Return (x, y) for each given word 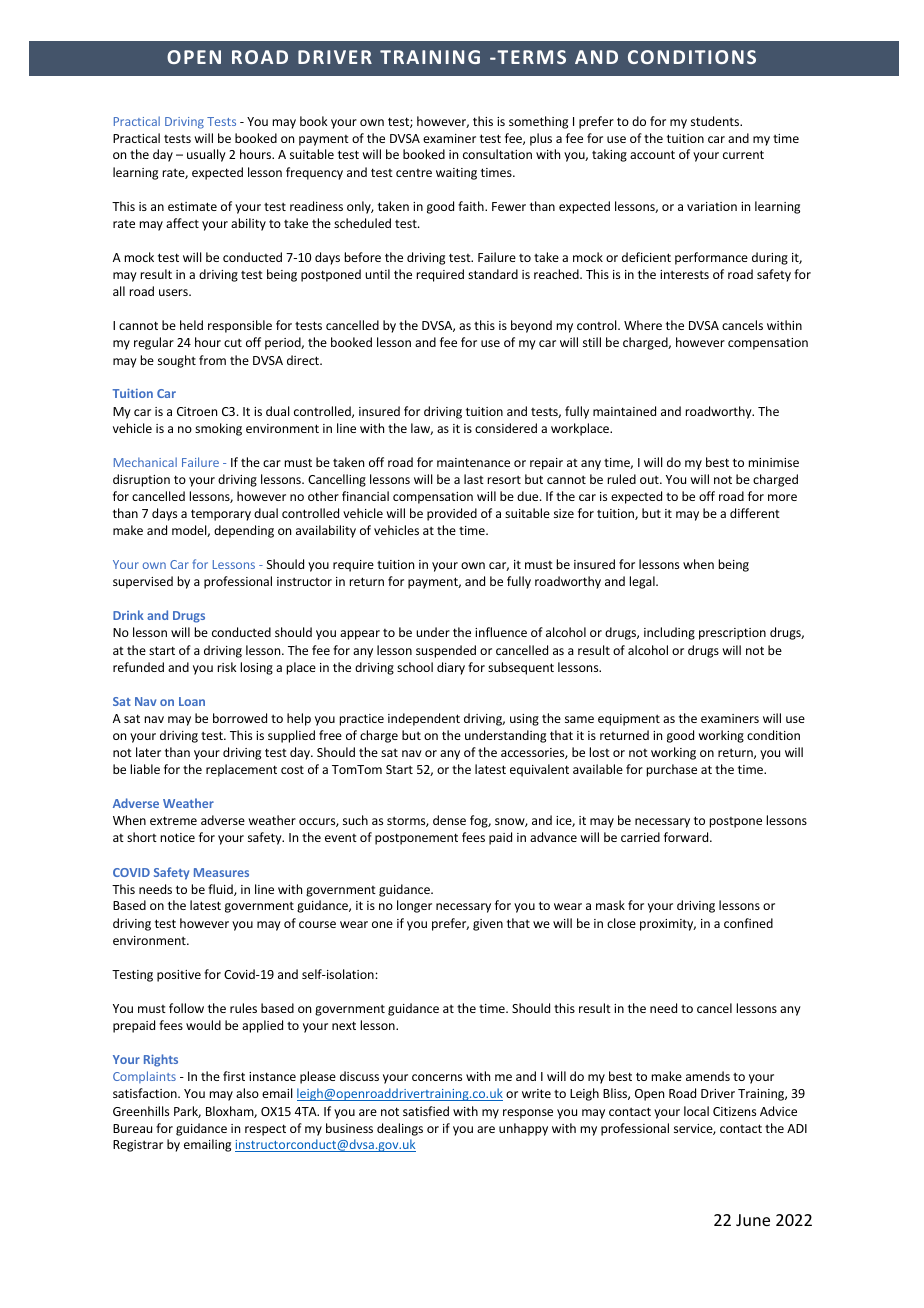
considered (506, 428)
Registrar (138, 1146)
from (212, 360)
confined (748, 923)
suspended (446, 651)
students (716, 121)
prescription (732, 634)
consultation (497, 154)
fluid (221, 890)
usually (206, 155)
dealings (400, 1129)
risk (227, 667)
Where (643, 325)
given (488, 925)
